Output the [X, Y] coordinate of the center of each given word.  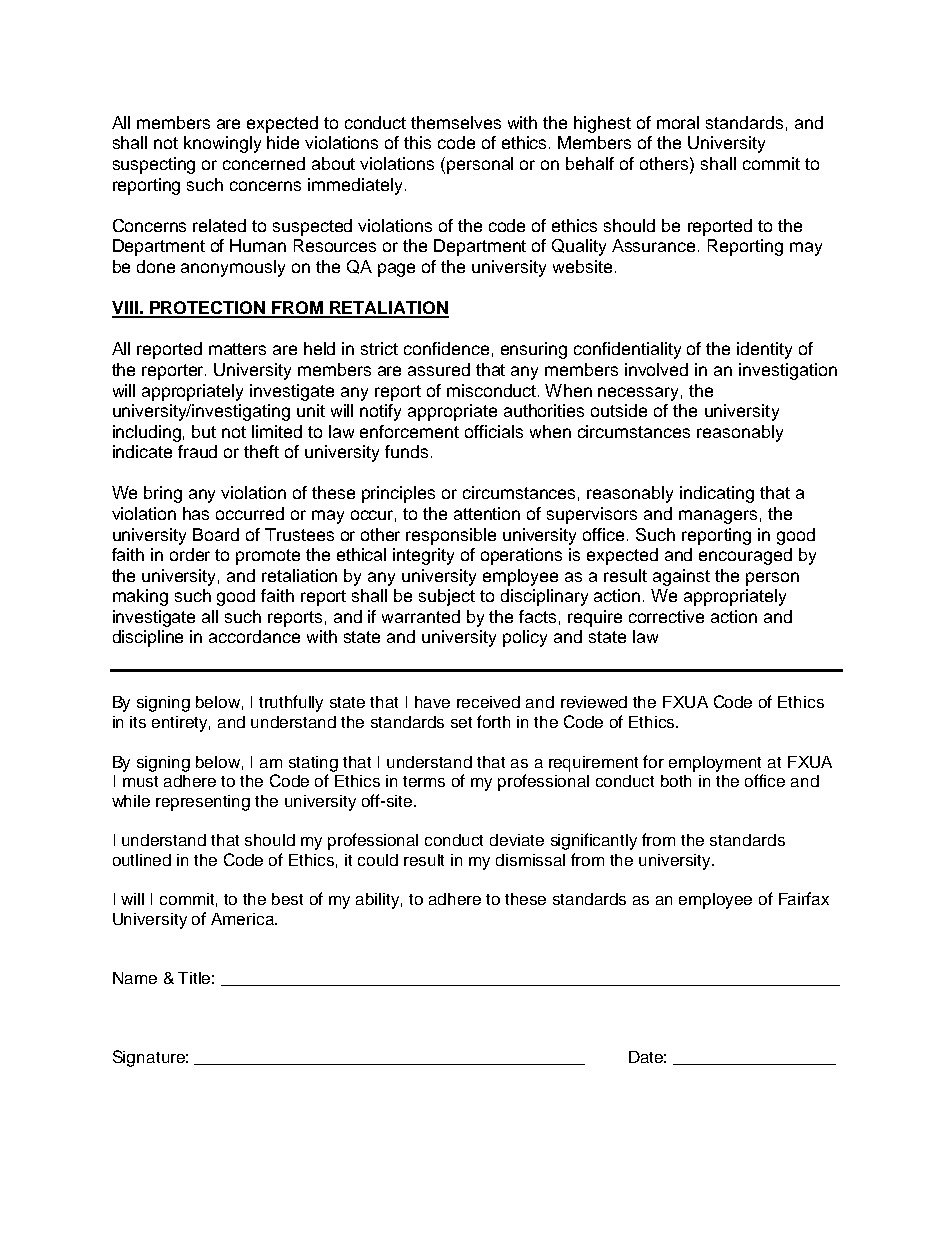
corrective [666, 616]
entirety [181, 724]
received [488, 702]
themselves [456, 122]
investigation [788, 371]
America [243, 919]
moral [678, 122]
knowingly [222, 144]
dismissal [530, 860]
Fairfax [804, 898]
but [204, 431]
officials [494, 431]
